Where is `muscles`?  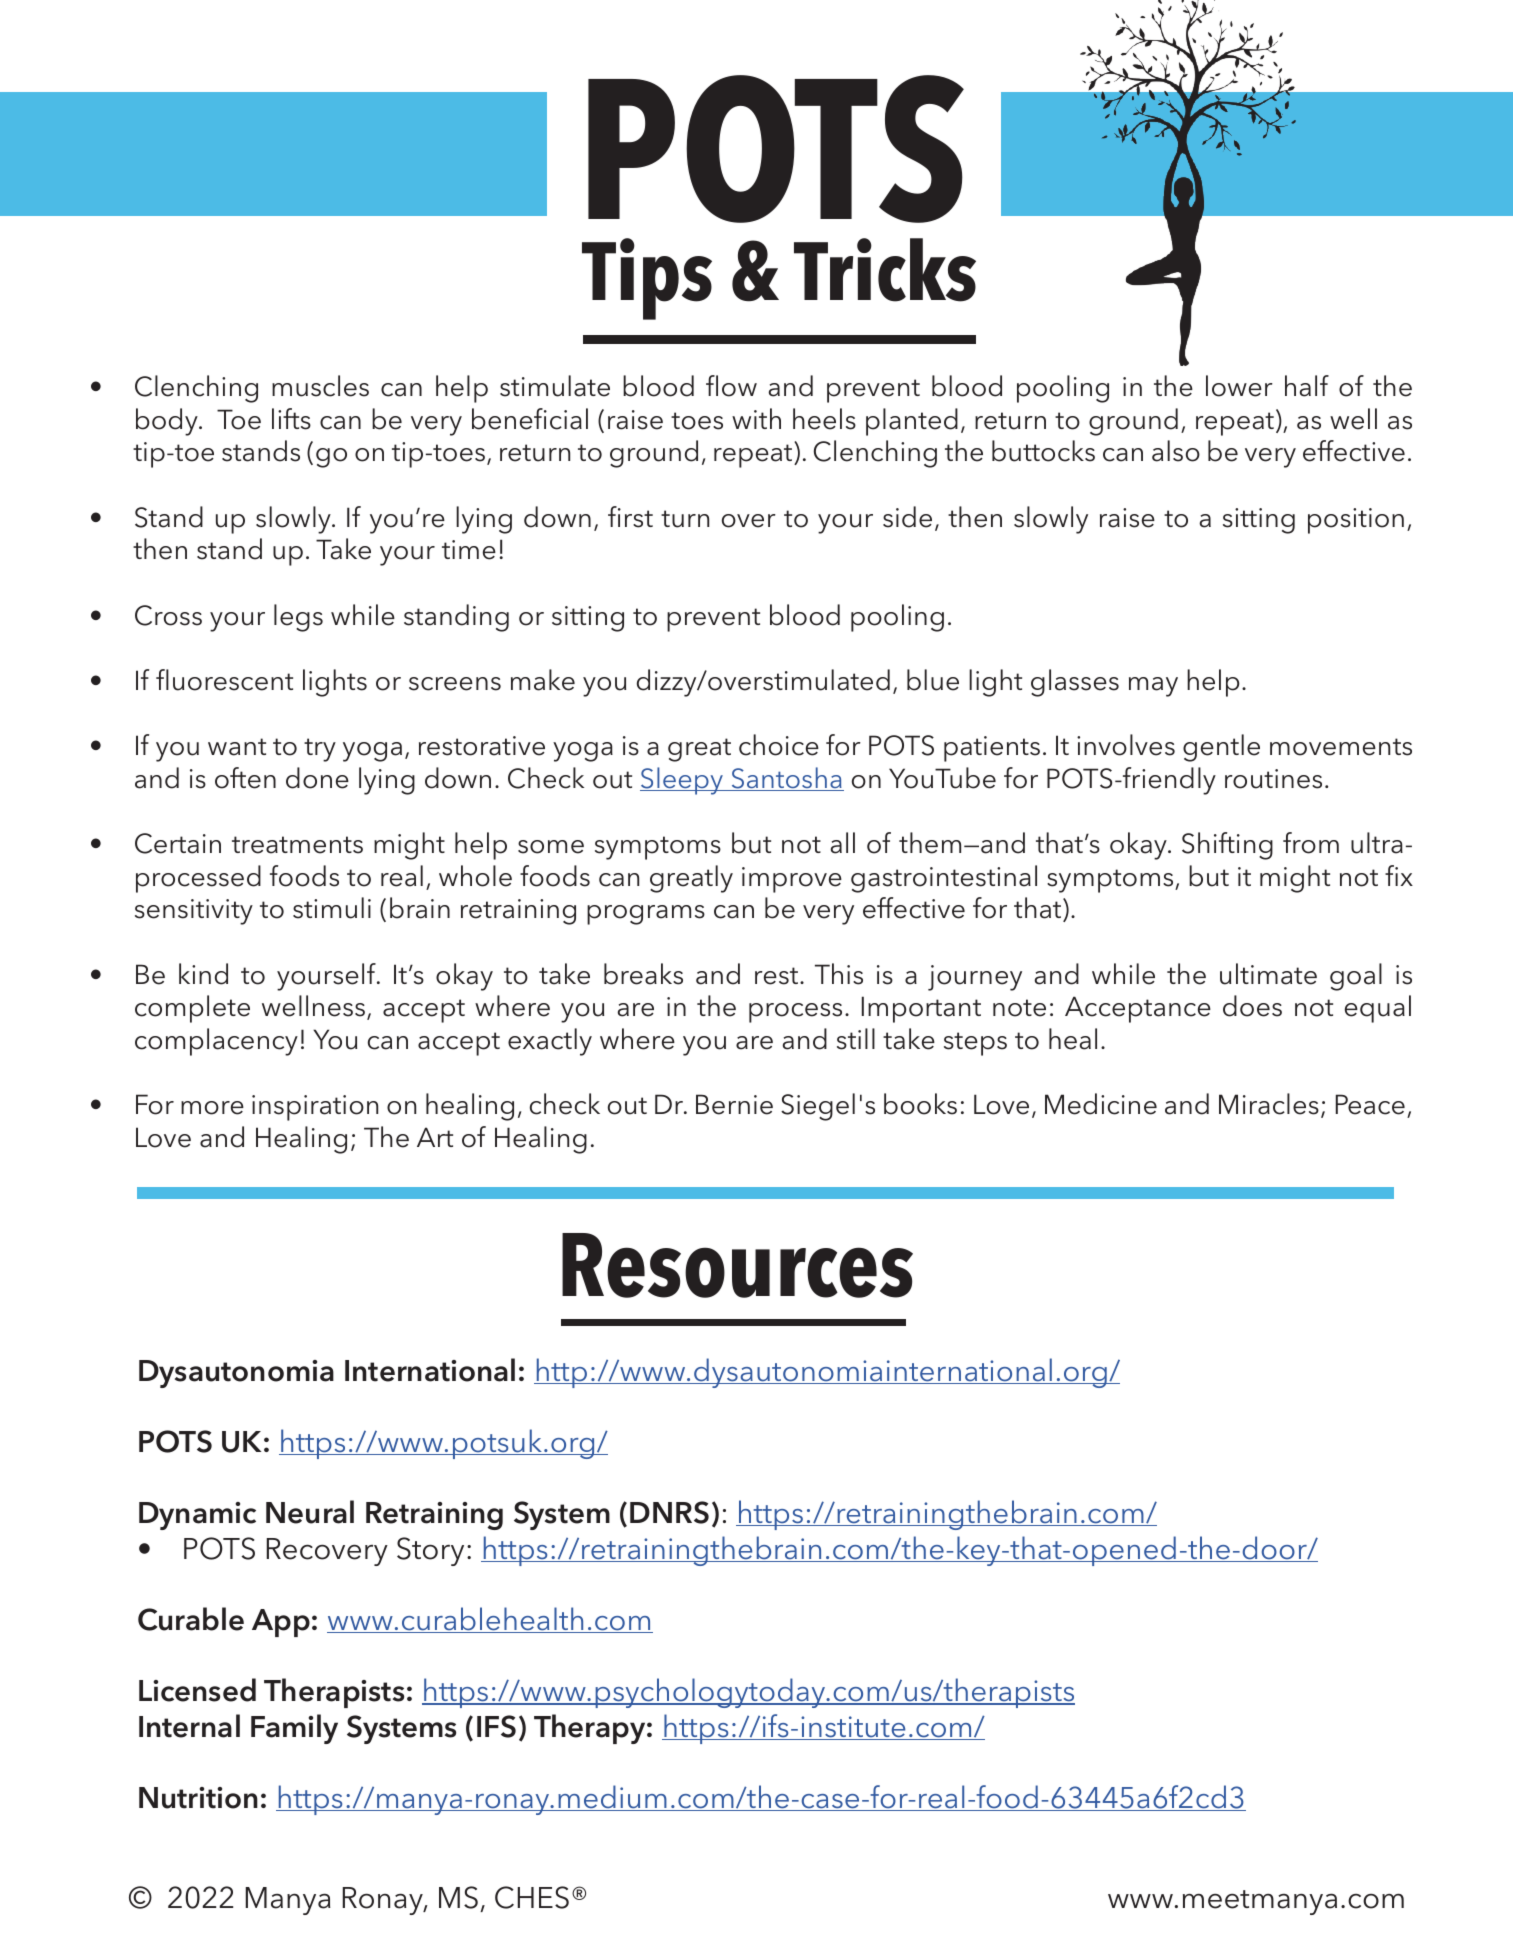 muscles is located at coordinates (320, 386).
